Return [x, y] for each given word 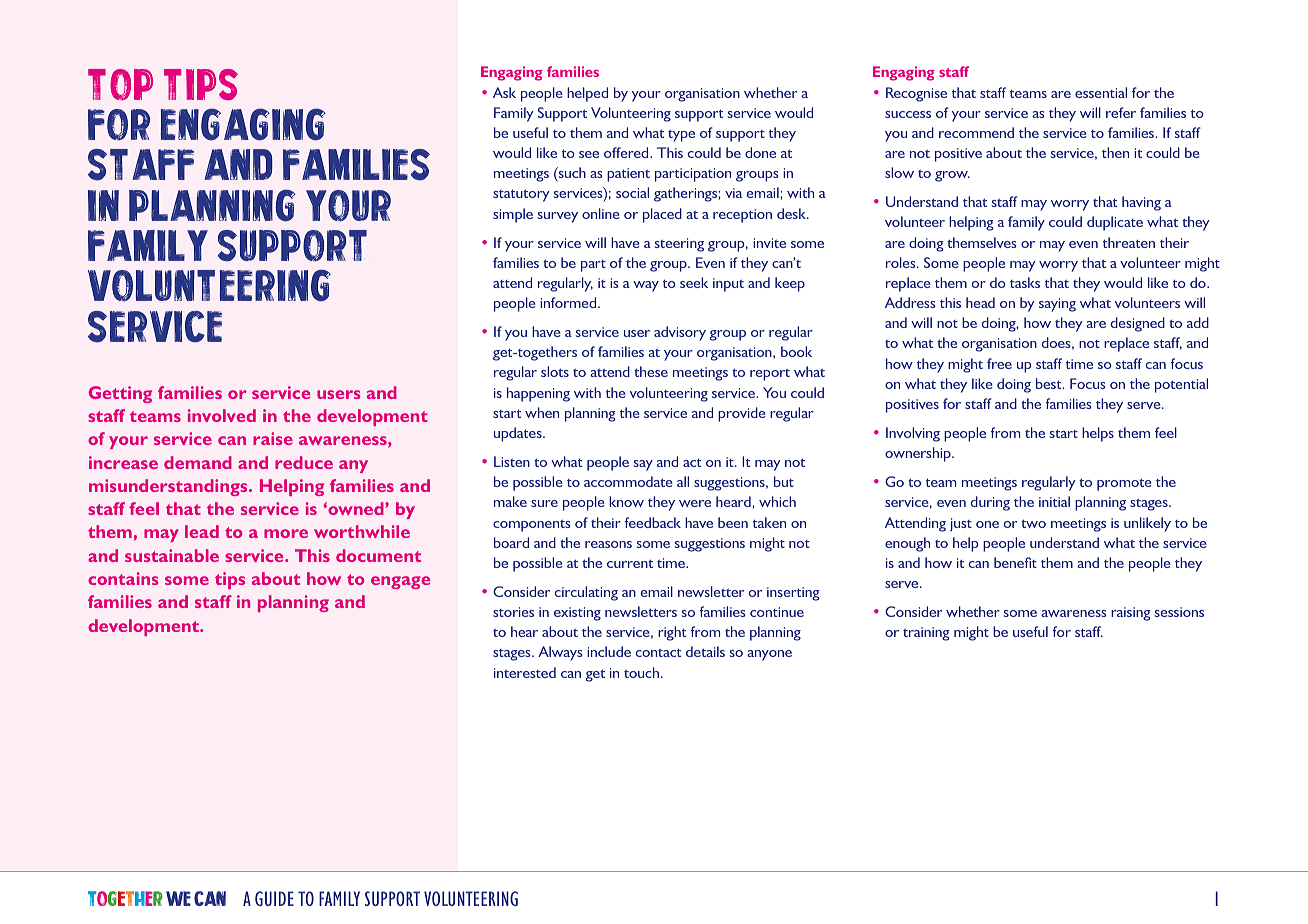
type [681, 136]
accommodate [628, 481]
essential [1101, 92]
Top [120, 84]
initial [1054, 501]
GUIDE [274, 898]
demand [198, 462]
